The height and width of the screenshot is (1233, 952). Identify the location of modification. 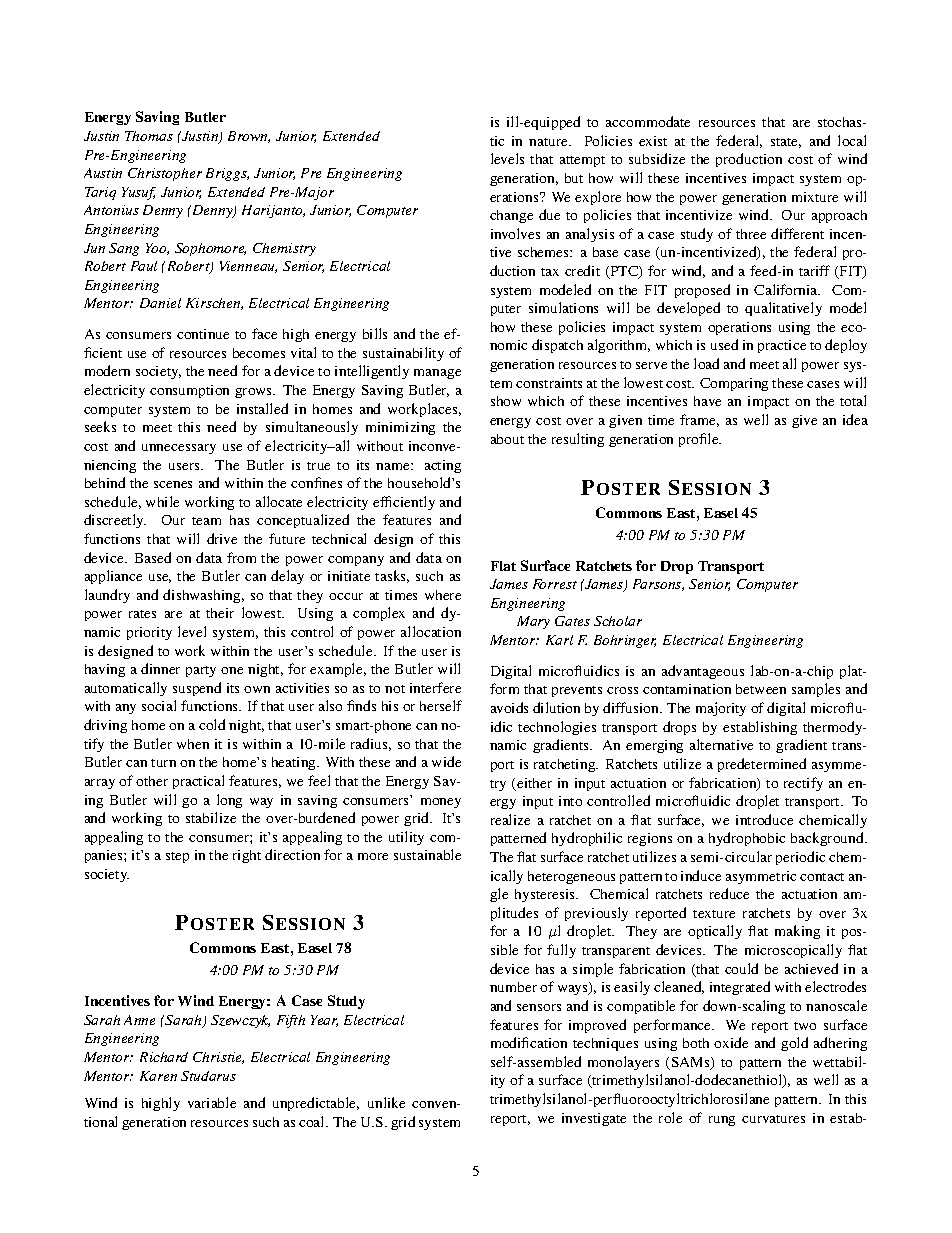
(529, 1042).
